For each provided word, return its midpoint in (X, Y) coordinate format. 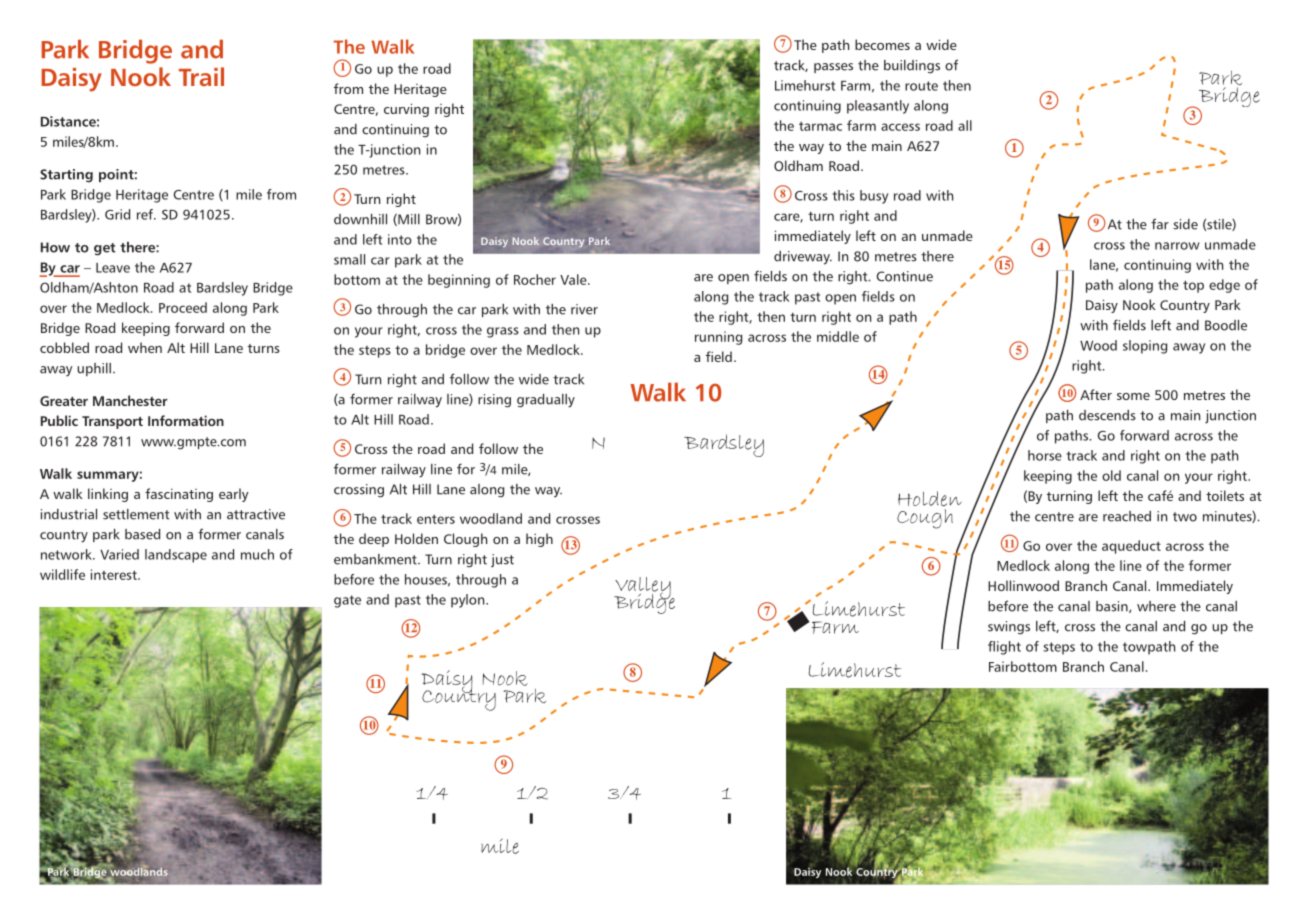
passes (833, 68)
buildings (912, 67)
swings (1009, 628)
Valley (643, 589)
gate (347, 601)
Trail (201, 76)
